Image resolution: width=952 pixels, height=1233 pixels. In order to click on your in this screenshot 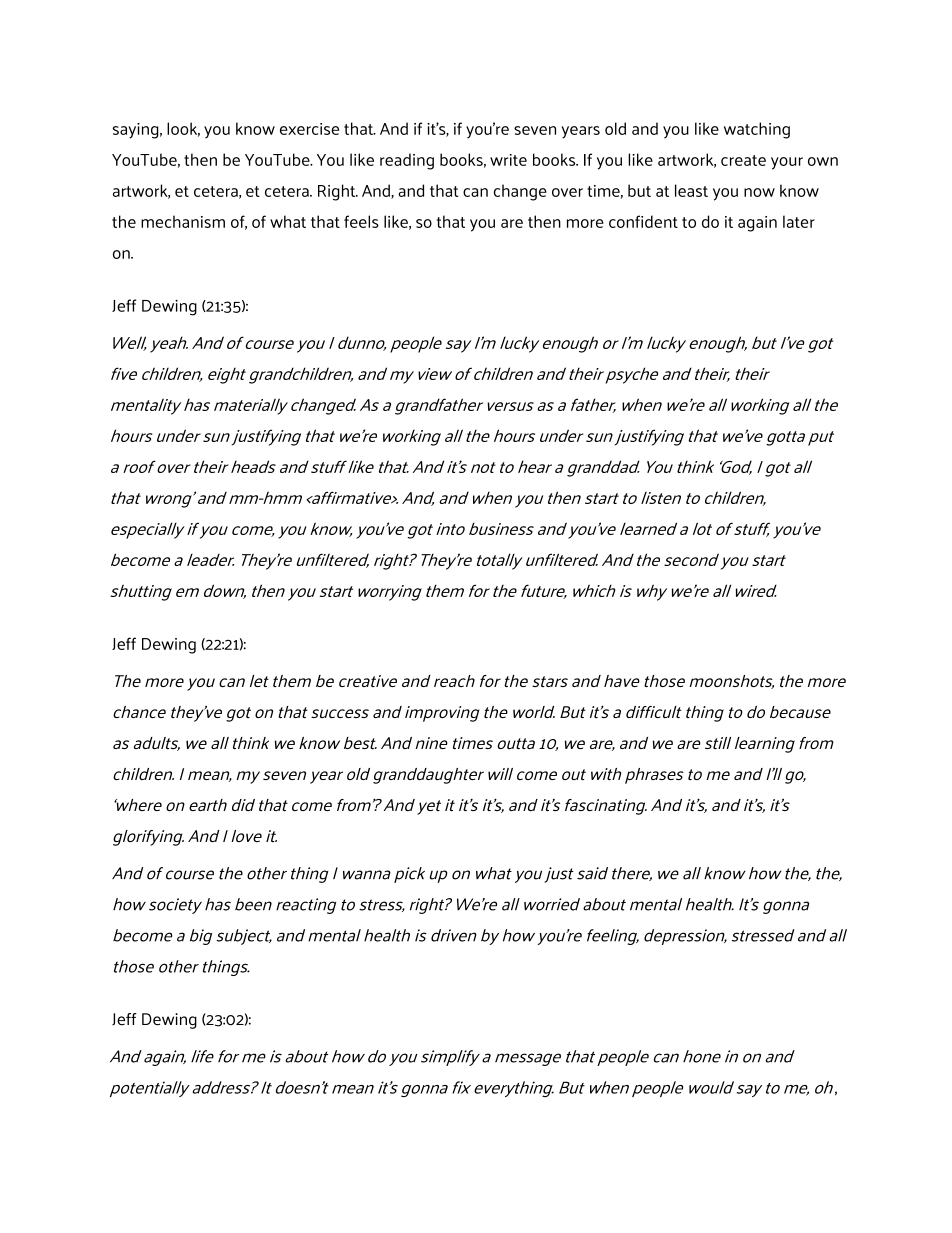, I will do `click(787, 163)`.
